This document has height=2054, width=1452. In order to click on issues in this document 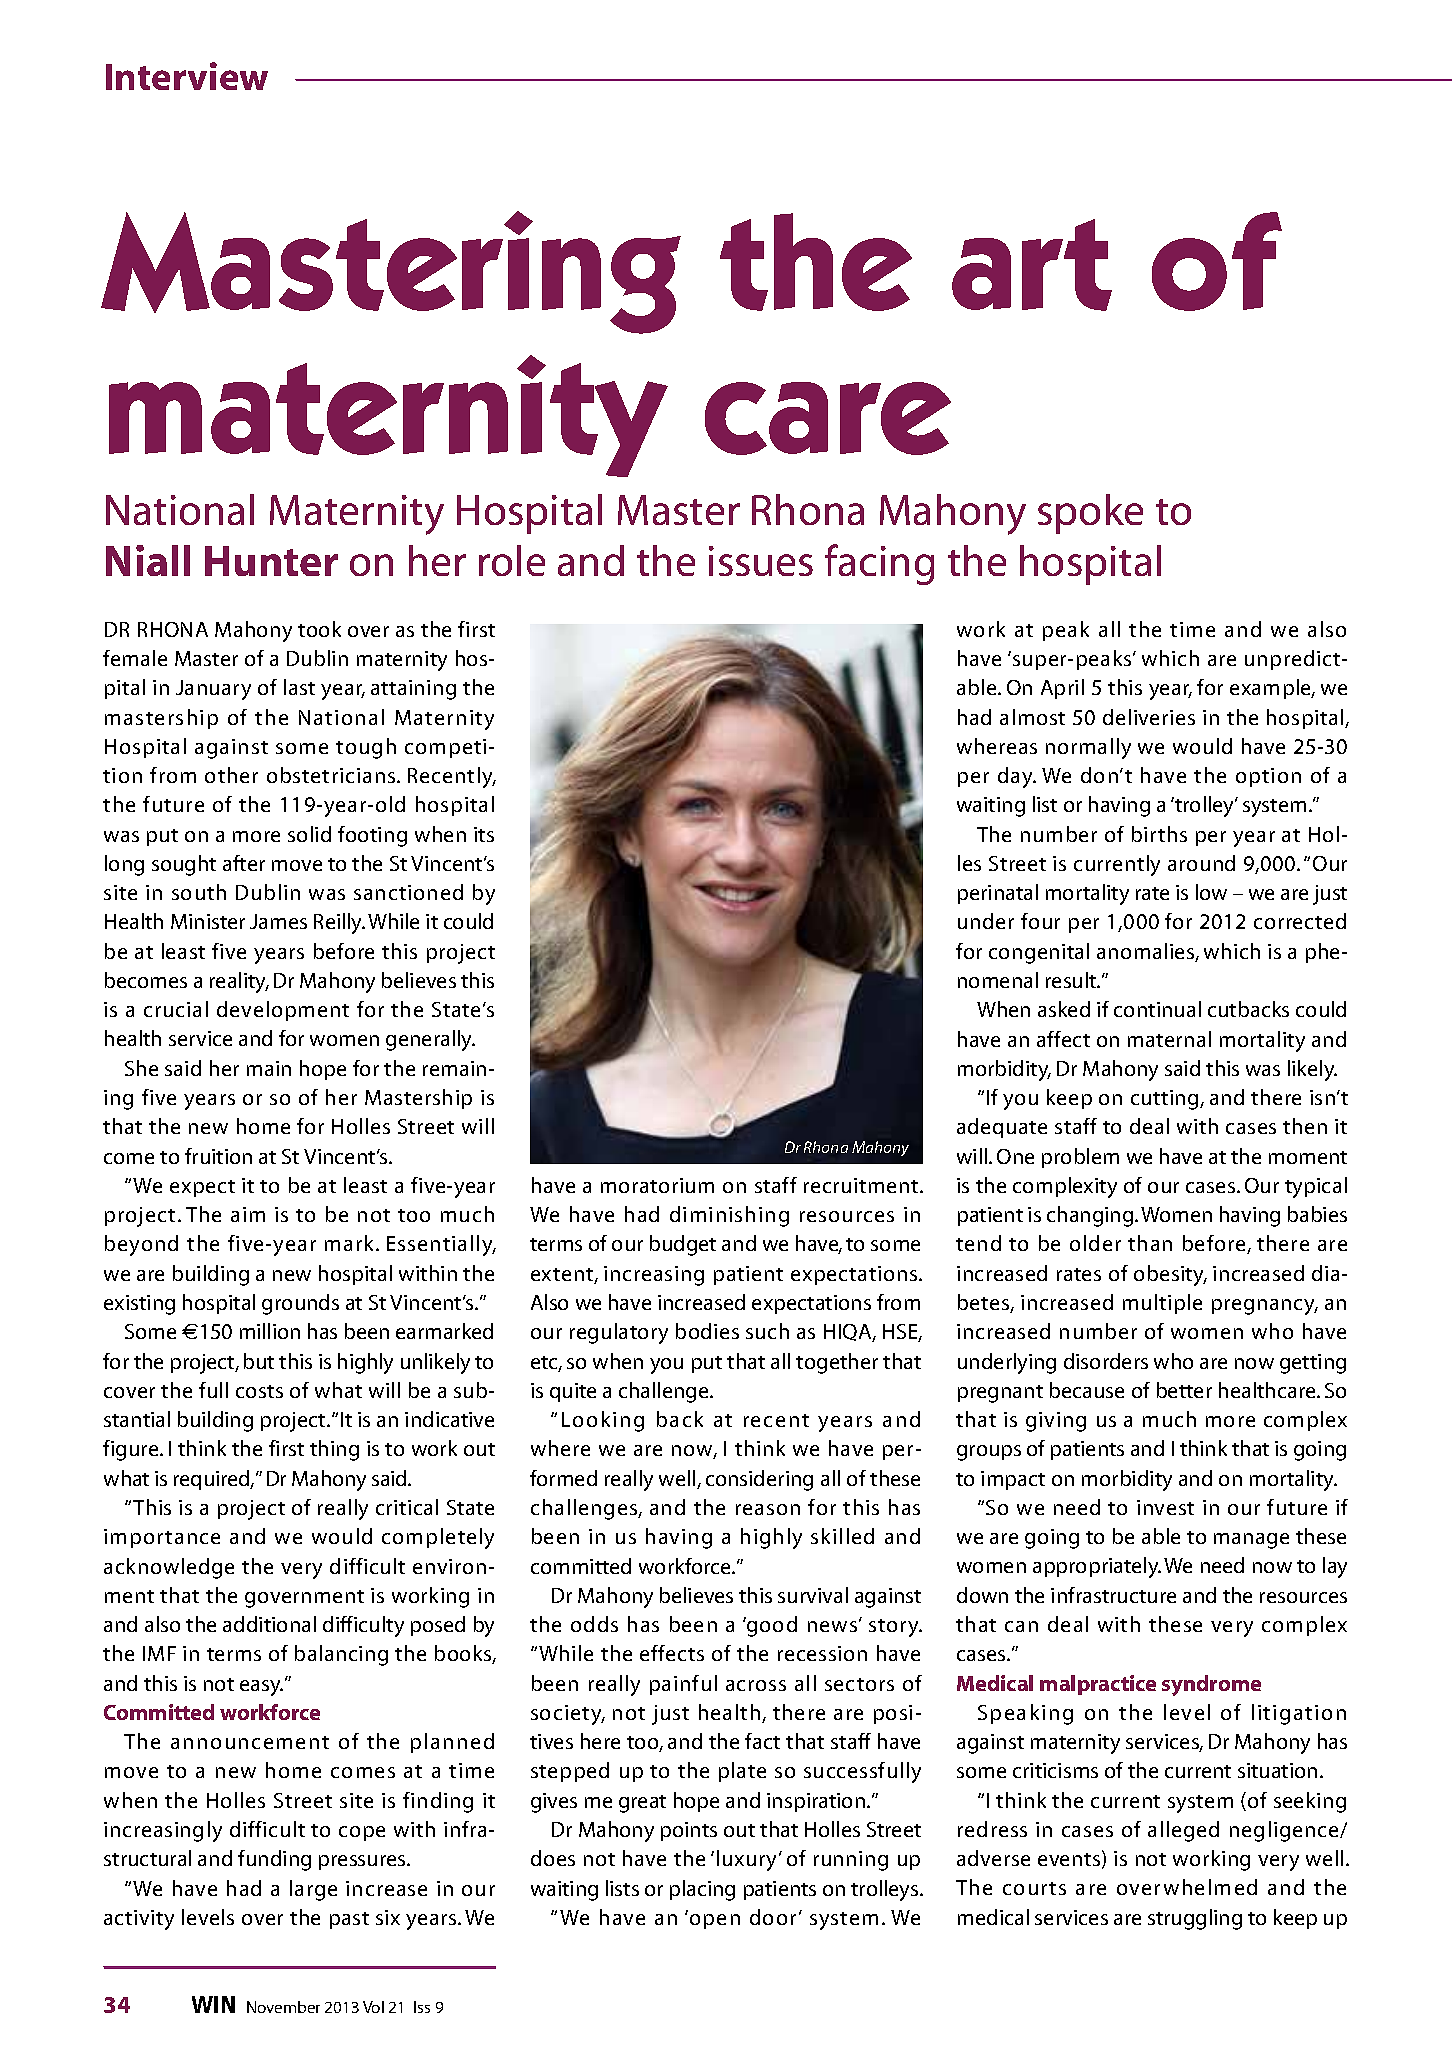, I will do `click(761, 561)`.
